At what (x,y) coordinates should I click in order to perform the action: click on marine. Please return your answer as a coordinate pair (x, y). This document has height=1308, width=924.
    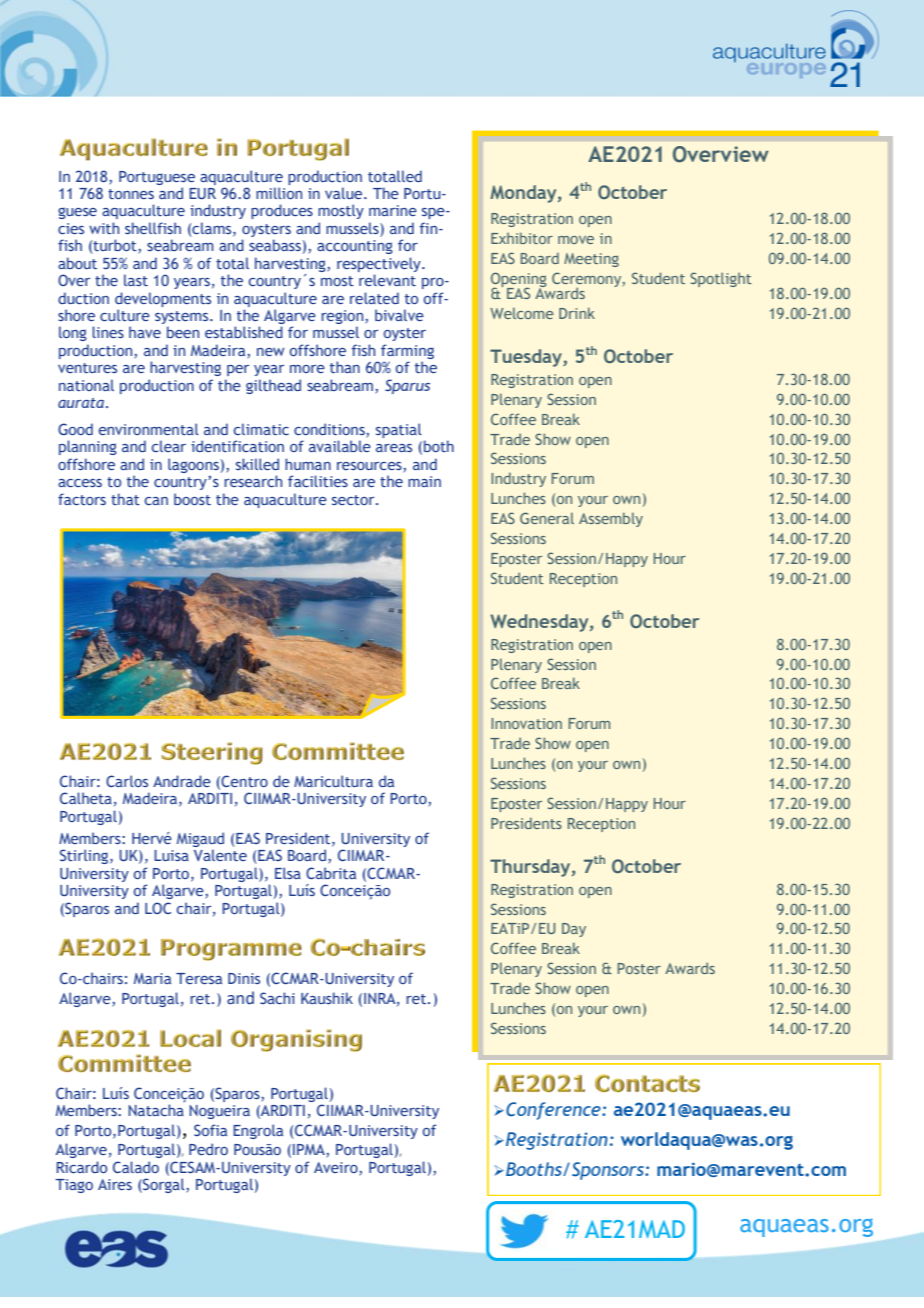
    Looking at the image, I should click on (393, 210).
